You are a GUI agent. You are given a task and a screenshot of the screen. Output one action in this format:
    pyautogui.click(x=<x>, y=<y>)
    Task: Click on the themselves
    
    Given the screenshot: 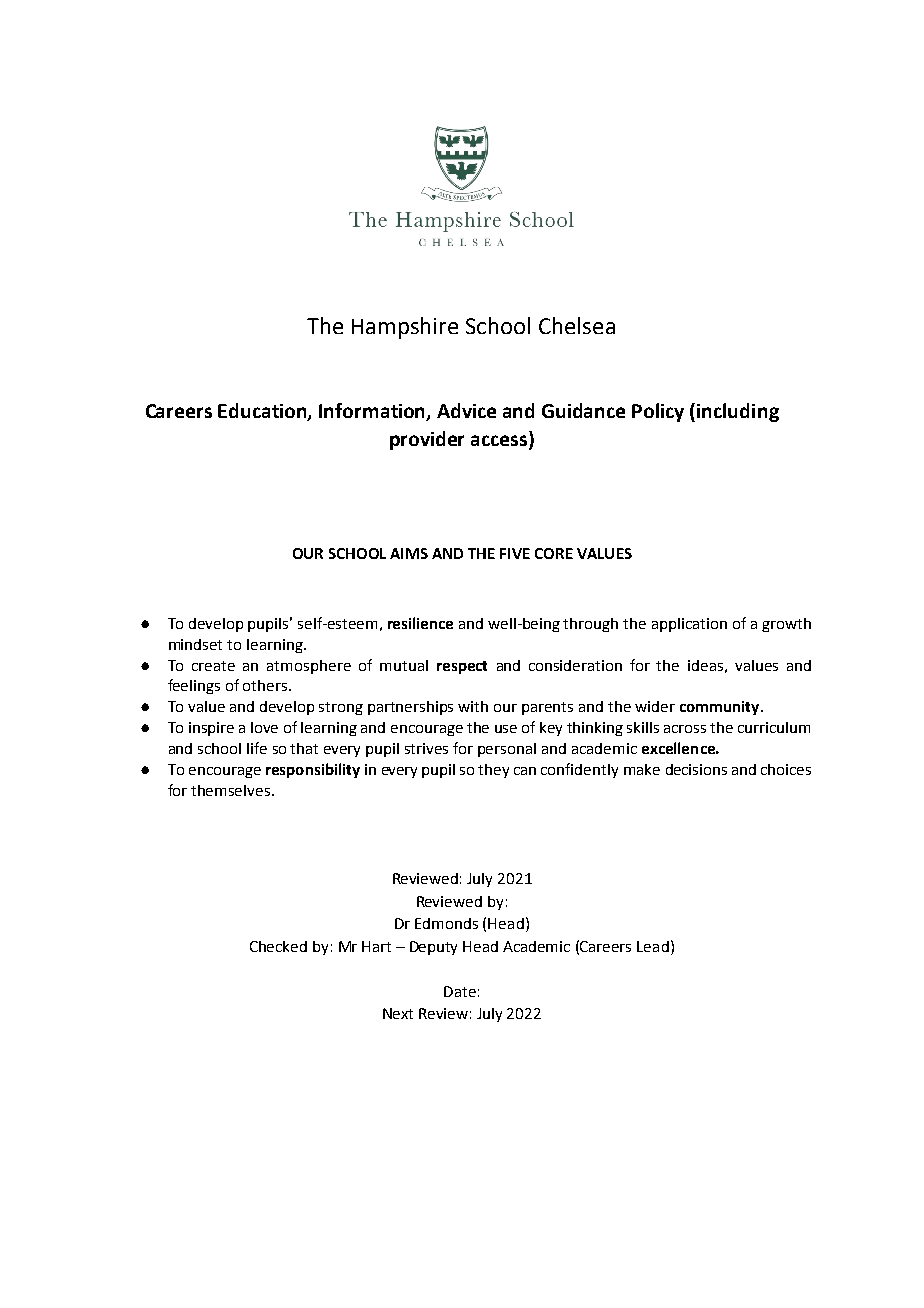 What is the action you would take?
    pyautogui.click(x=230, y=790)
